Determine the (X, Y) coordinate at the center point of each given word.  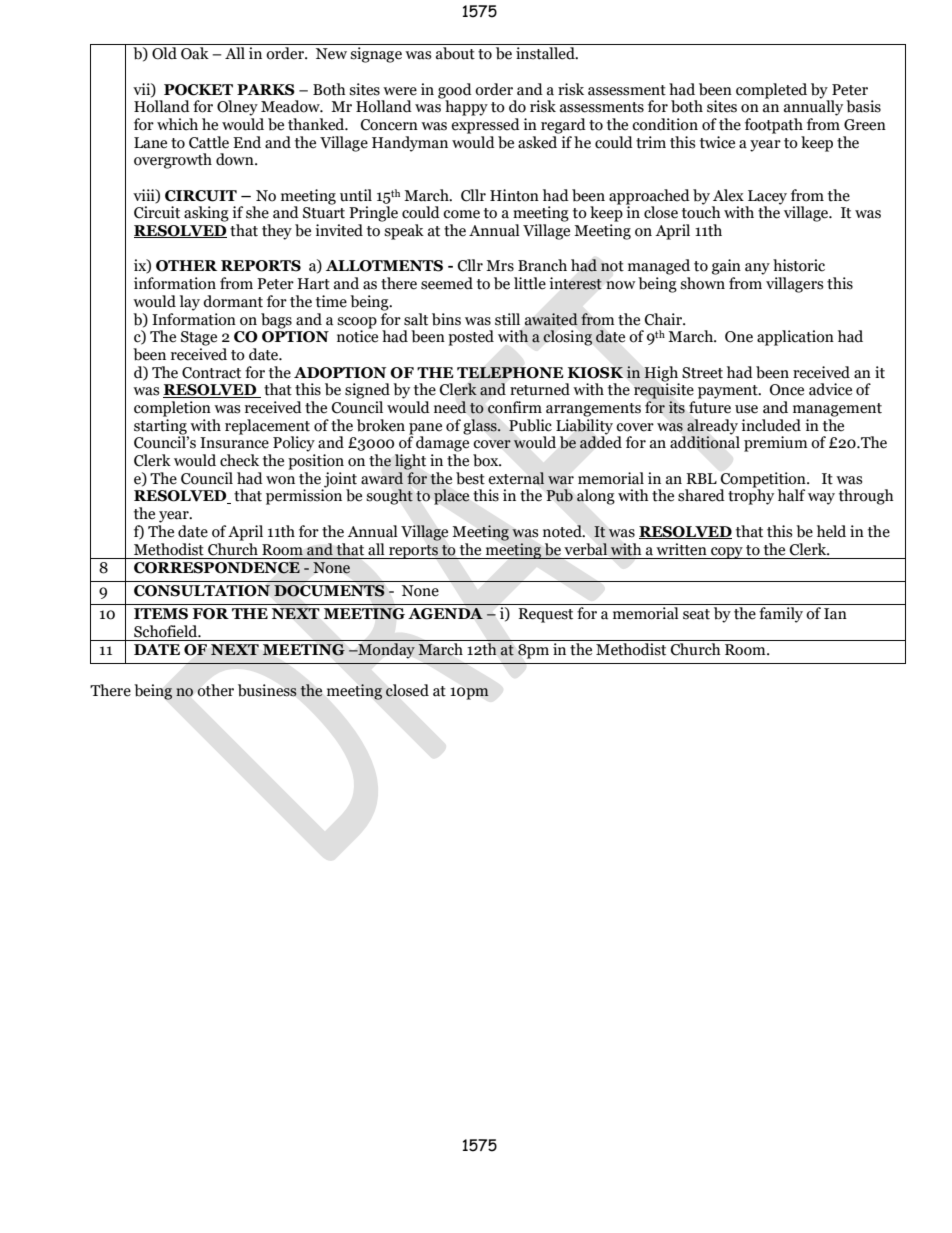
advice (830, 389)
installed (546, 53)
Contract (211, 373)
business (267, 690)
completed (771, 91)
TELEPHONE (510, 373)
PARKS (266, 90)
